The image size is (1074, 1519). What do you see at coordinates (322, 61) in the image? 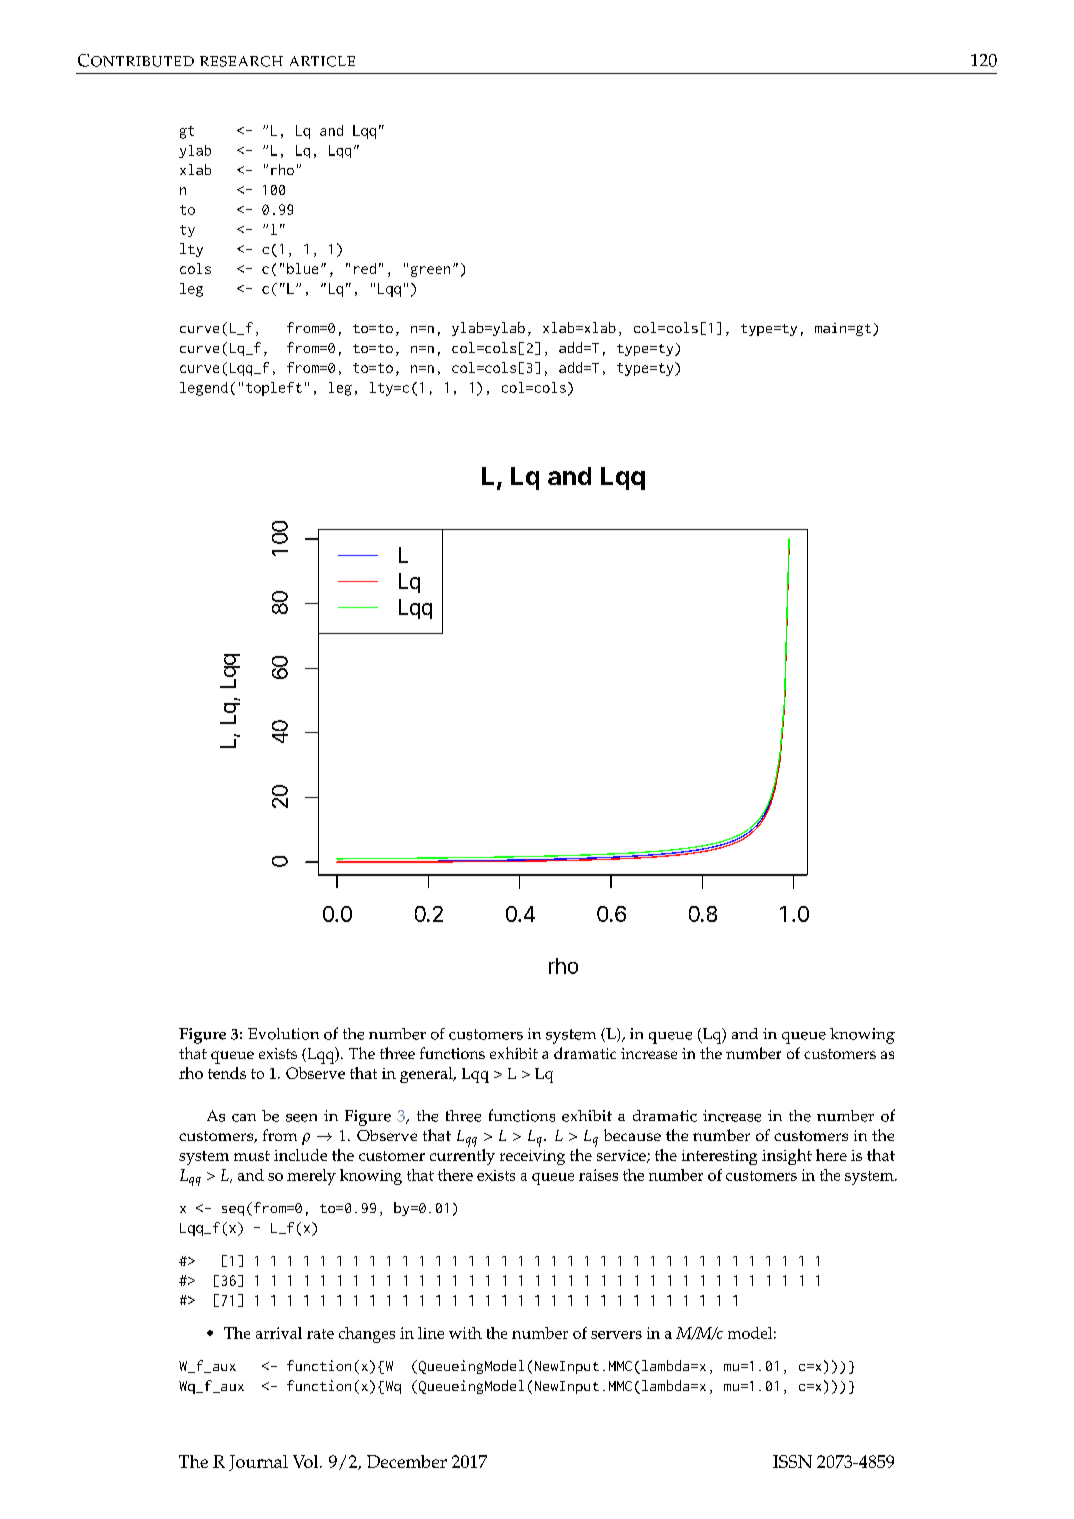
I see `ARTICLE` at bounding box center [322, 61].
